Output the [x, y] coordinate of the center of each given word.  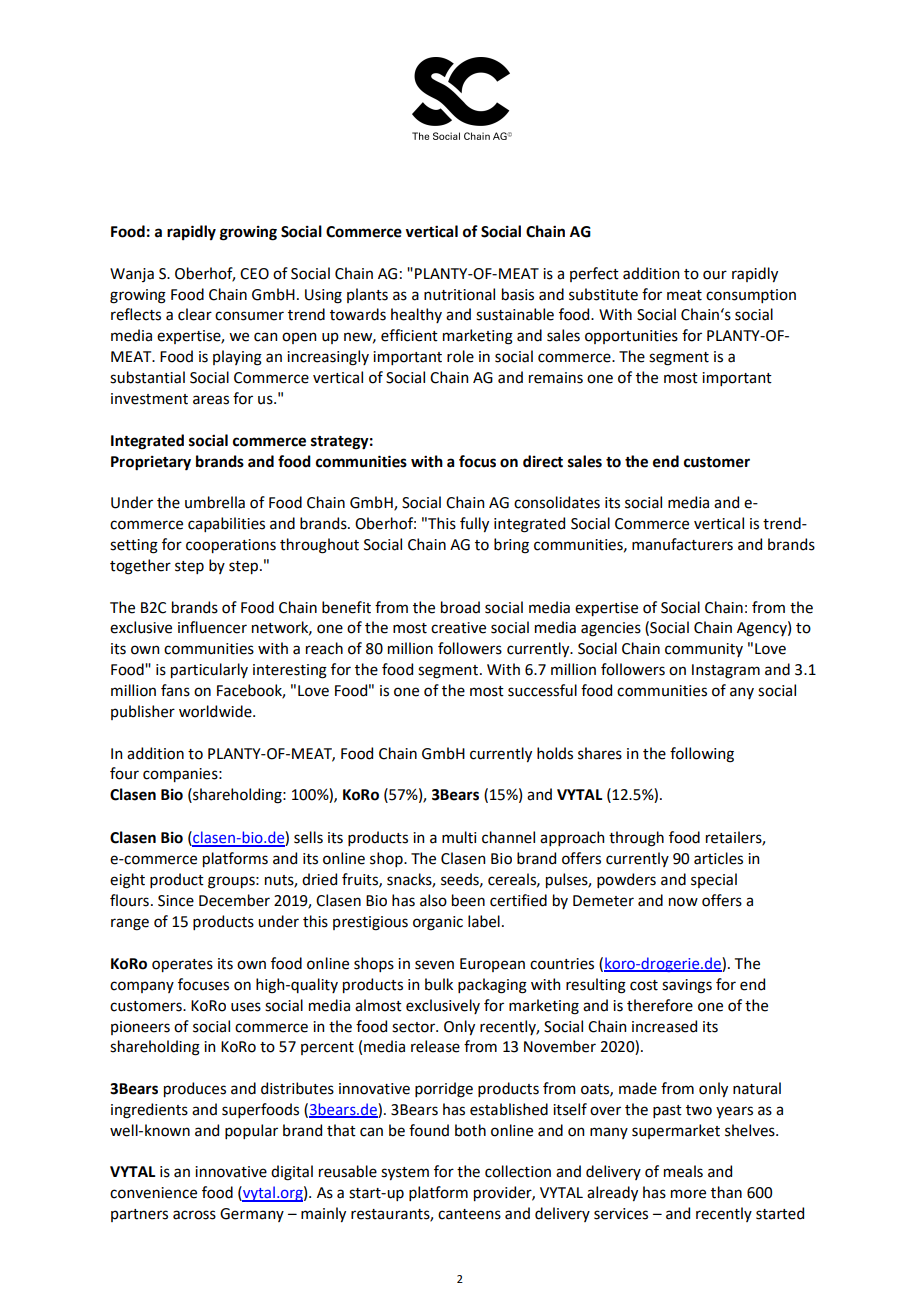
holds [555, 753]
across [194, 1215]
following [702, 755]
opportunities [631, 337]
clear [195, 314]
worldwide [216, 711]
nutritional [459, 294]
